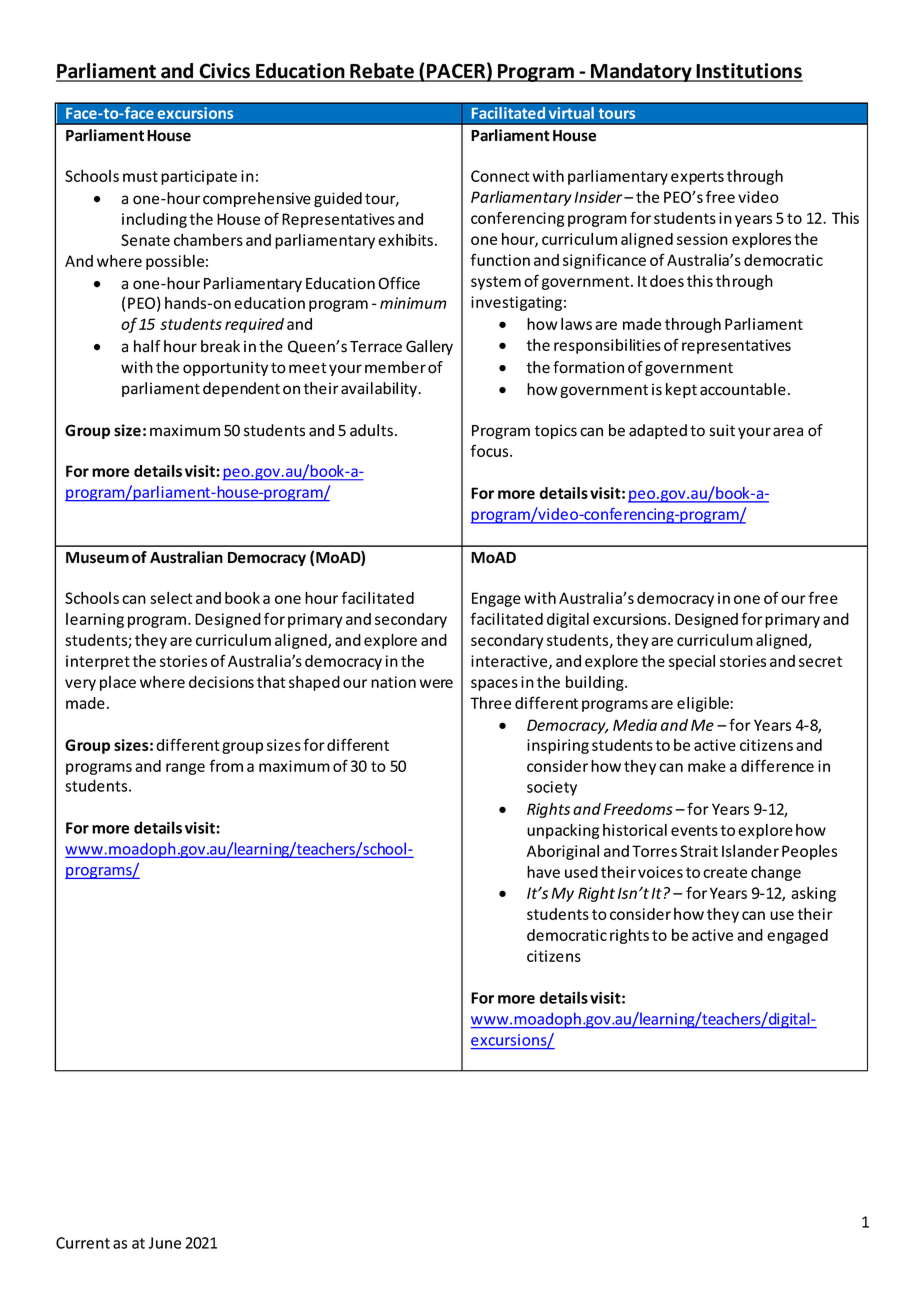  Describe the element at coordinates (382, 72) in the image. I see `Rebate` at that location.
